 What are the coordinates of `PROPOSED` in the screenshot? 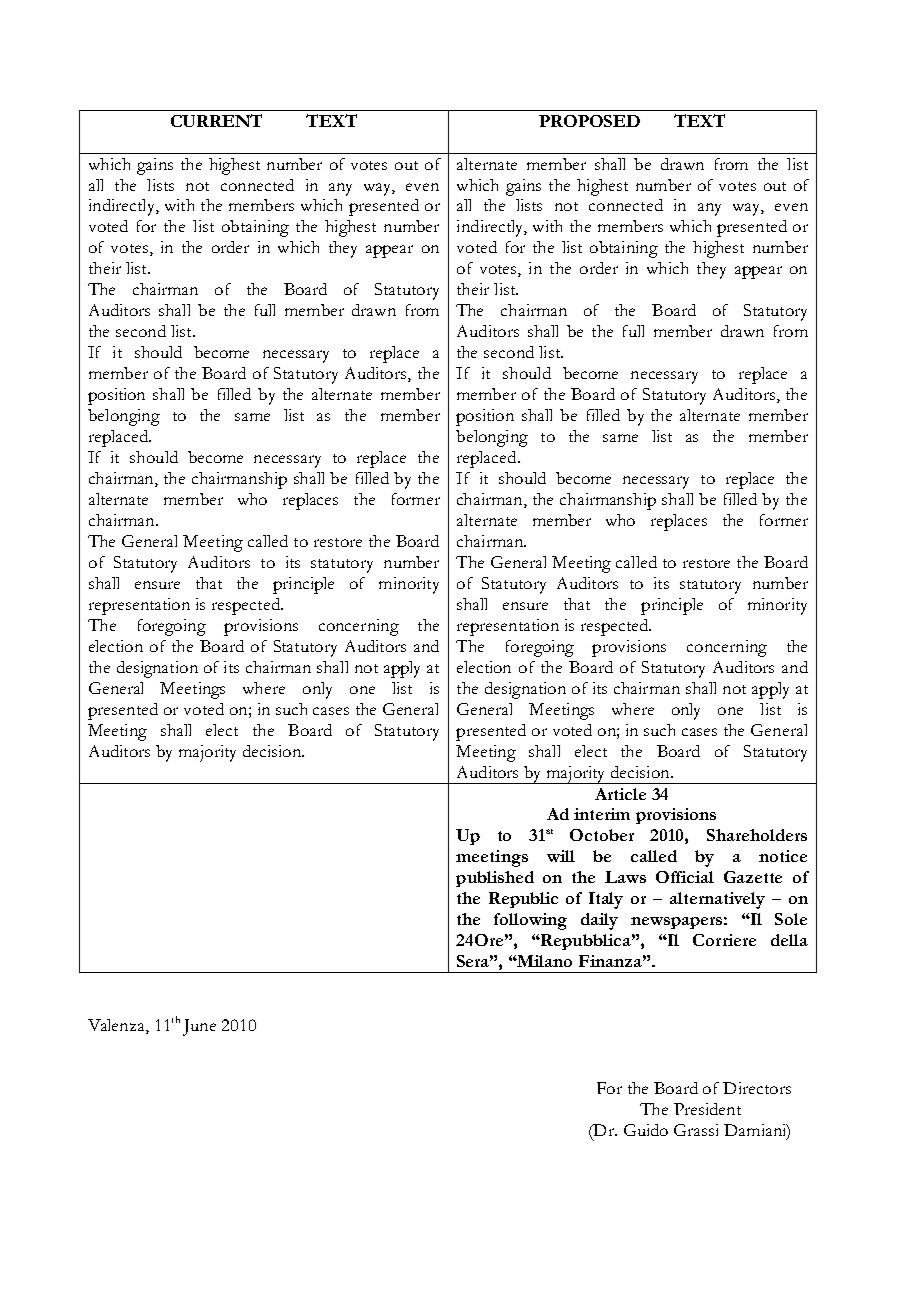 It's located at (589, 121).
